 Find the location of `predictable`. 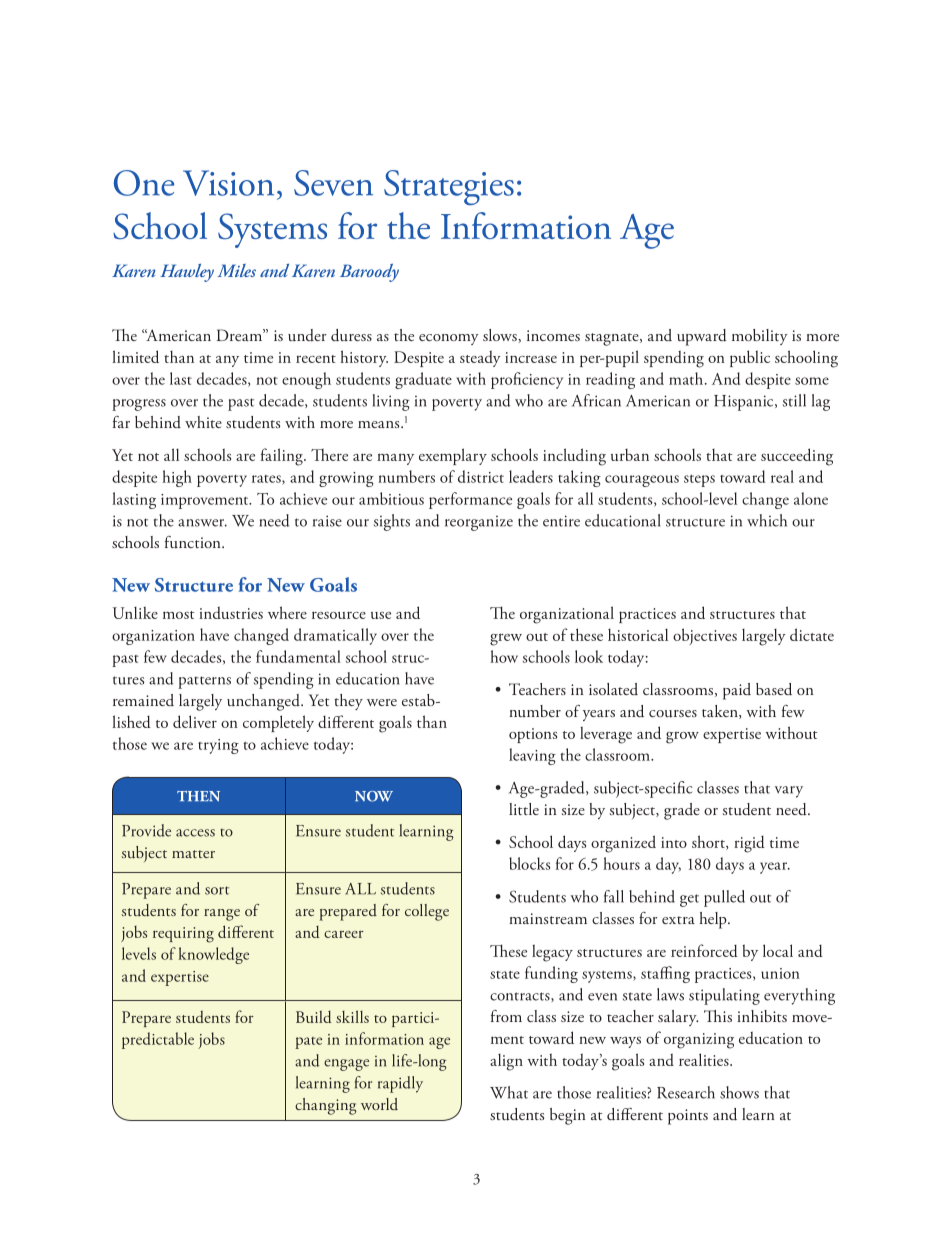

predictable is located at coordinates (158, 1040).
